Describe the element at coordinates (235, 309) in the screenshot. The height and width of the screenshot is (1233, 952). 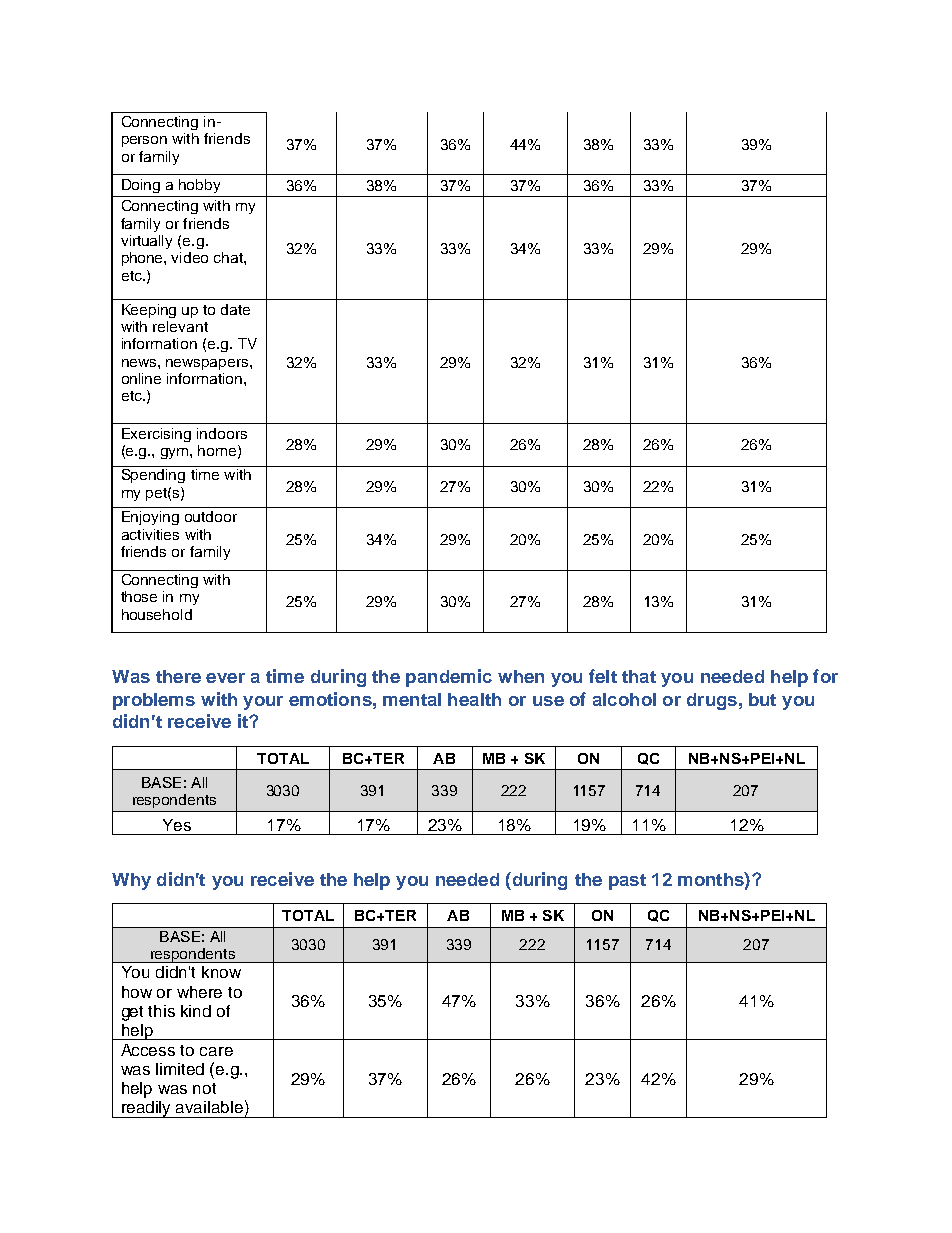
I see `date` at that location.
